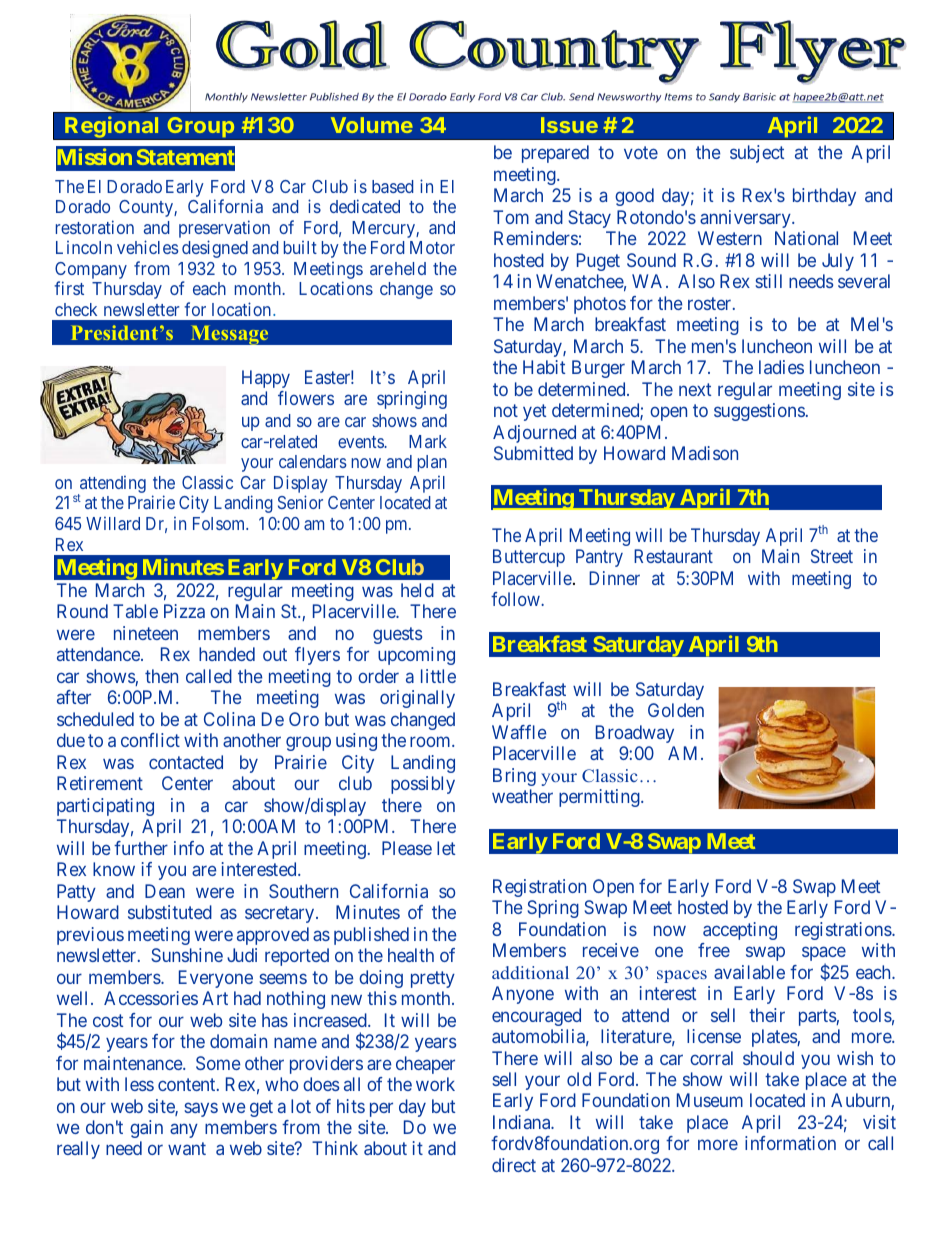 The image size is (952, 1233). Describe the element at coordinates (146, 1129) in the screenshot. I see `gain` at that location.
